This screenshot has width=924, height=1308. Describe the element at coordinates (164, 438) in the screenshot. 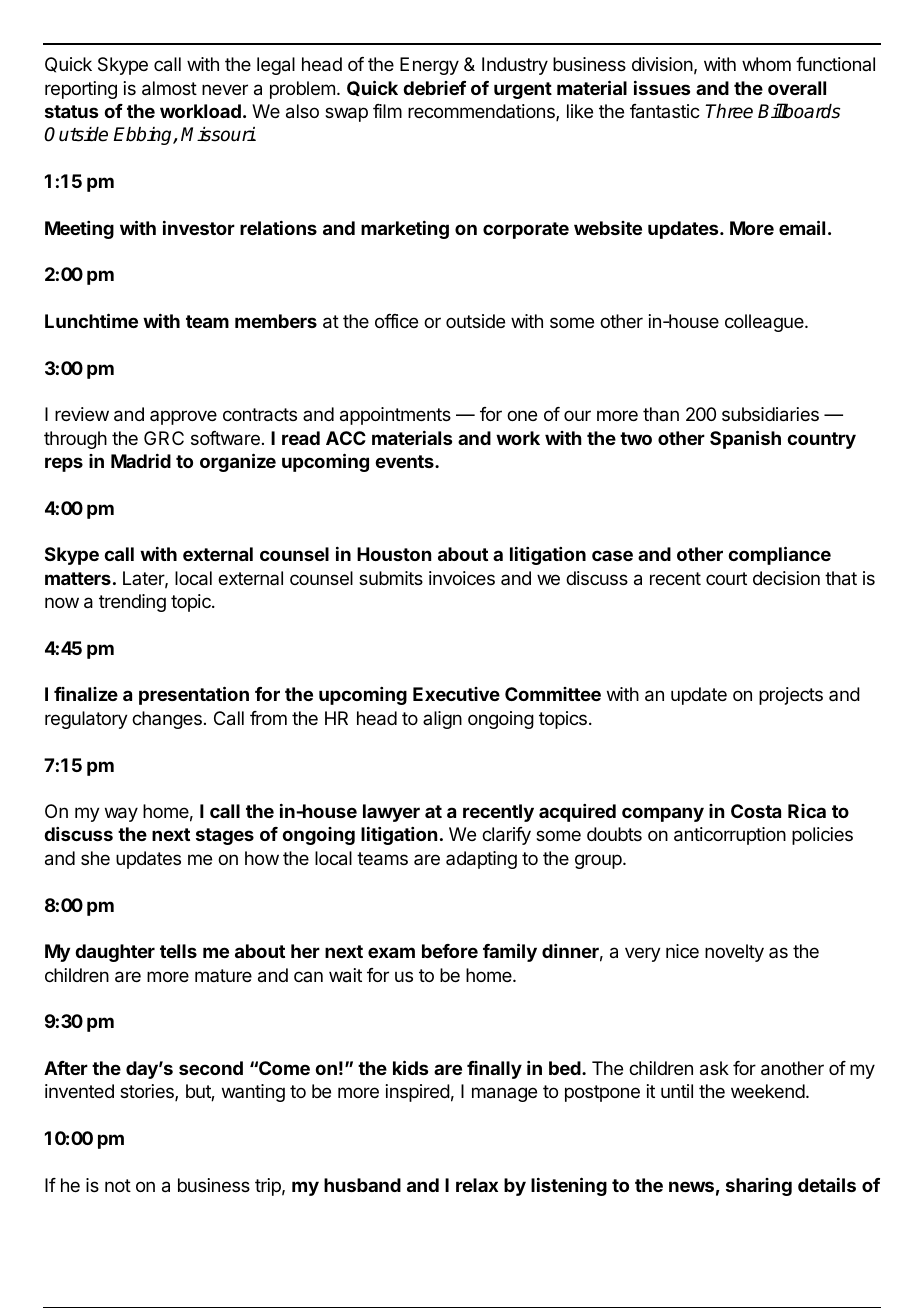

I see `GRC` at that location.
